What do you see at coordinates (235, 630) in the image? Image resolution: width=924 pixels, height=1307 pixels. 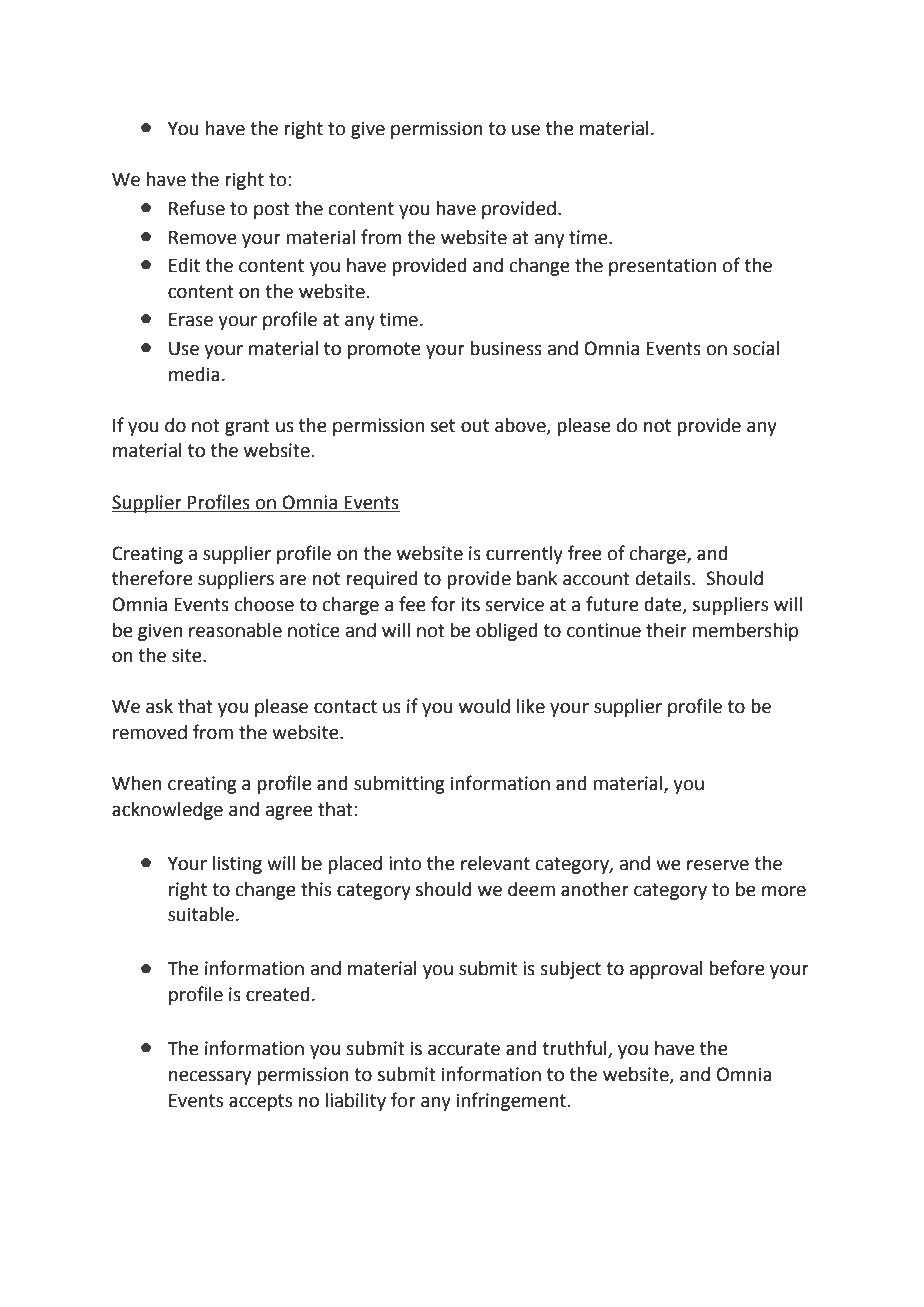 I see `reasonable` at bounding box center [235, 630].
